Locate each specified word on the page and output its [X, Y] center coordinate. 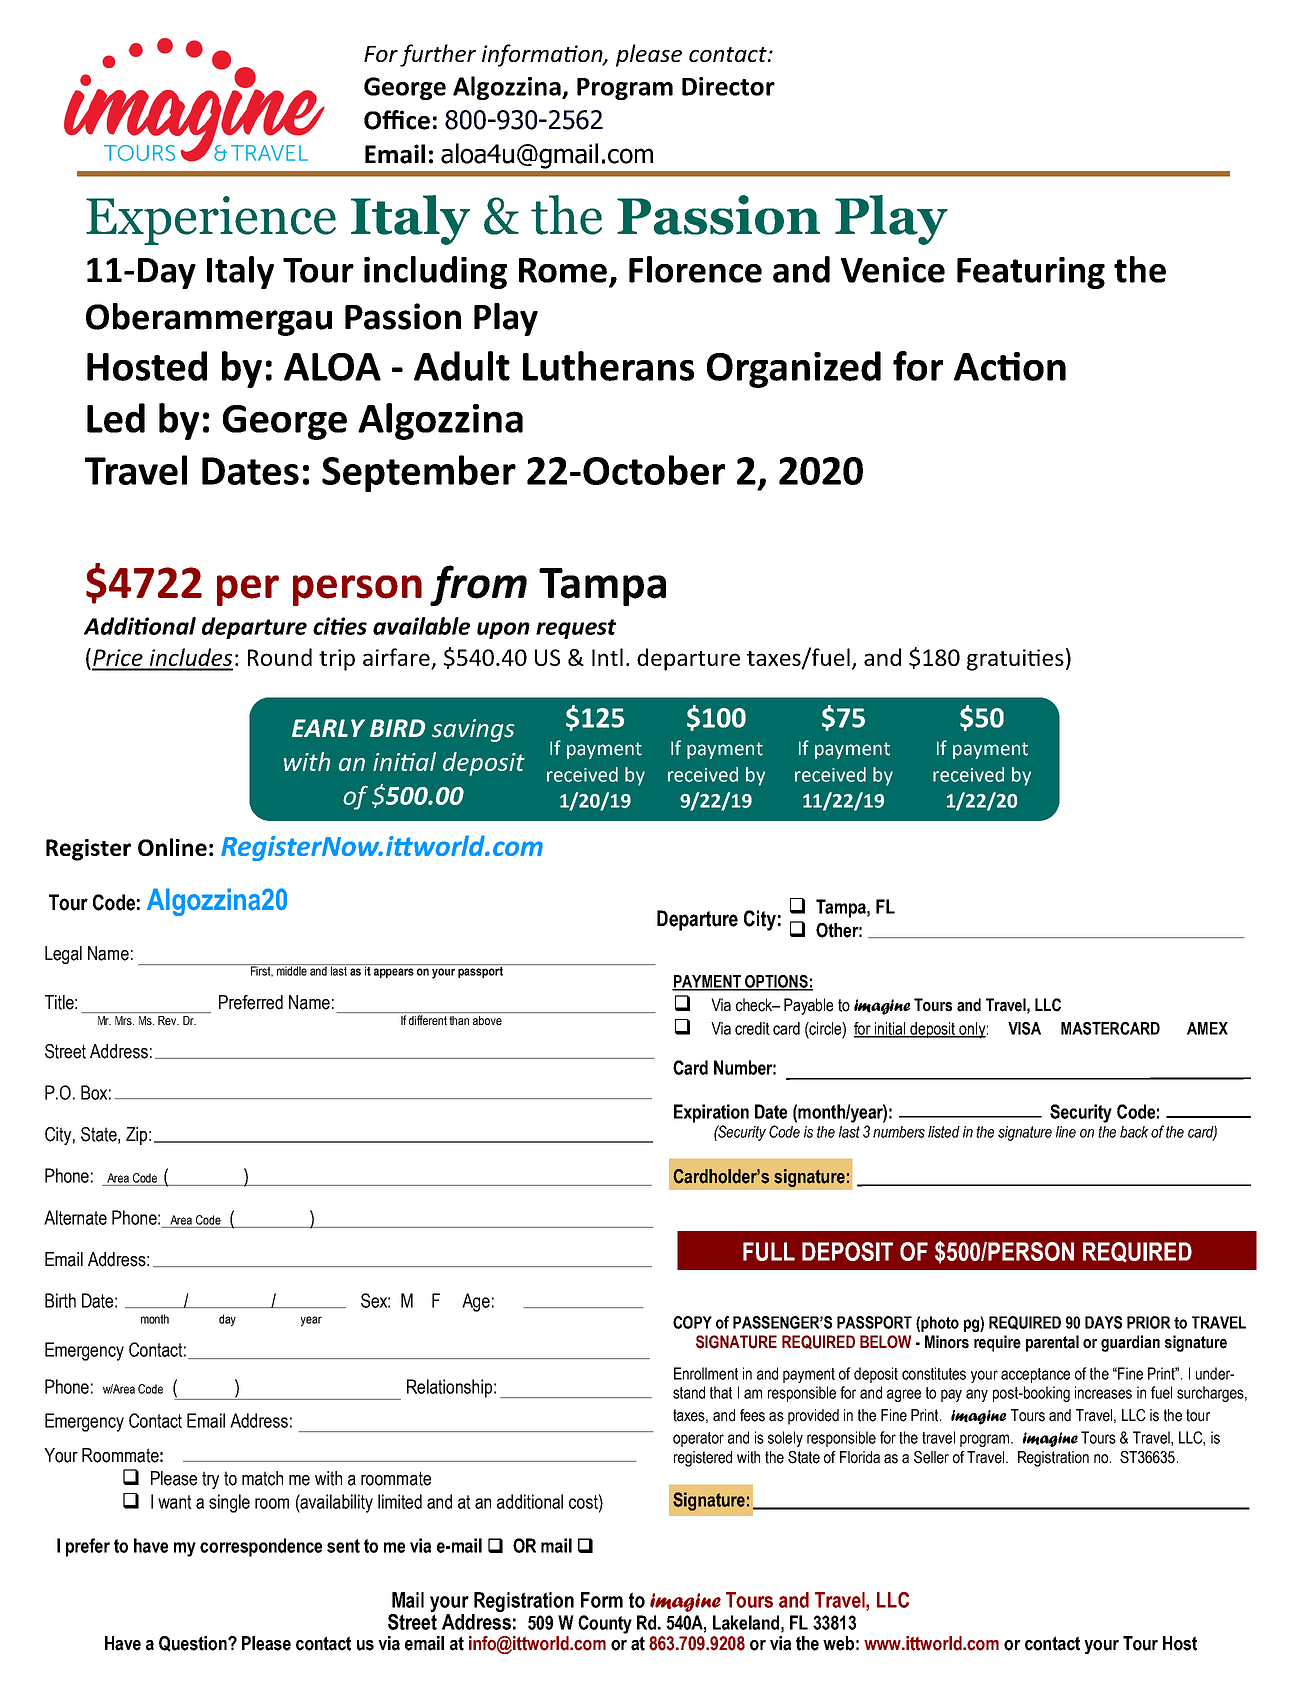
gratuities [1015, 660]
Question [194, 1644]
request [576, 629]
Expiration [711, 1113]
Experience [211, 220]
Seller [931, 1457]
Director [728, 86]
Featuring [1031, 273]
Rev [168, 1020]
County [605, 1624]
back [1134, 1132]
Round [280, 657]
